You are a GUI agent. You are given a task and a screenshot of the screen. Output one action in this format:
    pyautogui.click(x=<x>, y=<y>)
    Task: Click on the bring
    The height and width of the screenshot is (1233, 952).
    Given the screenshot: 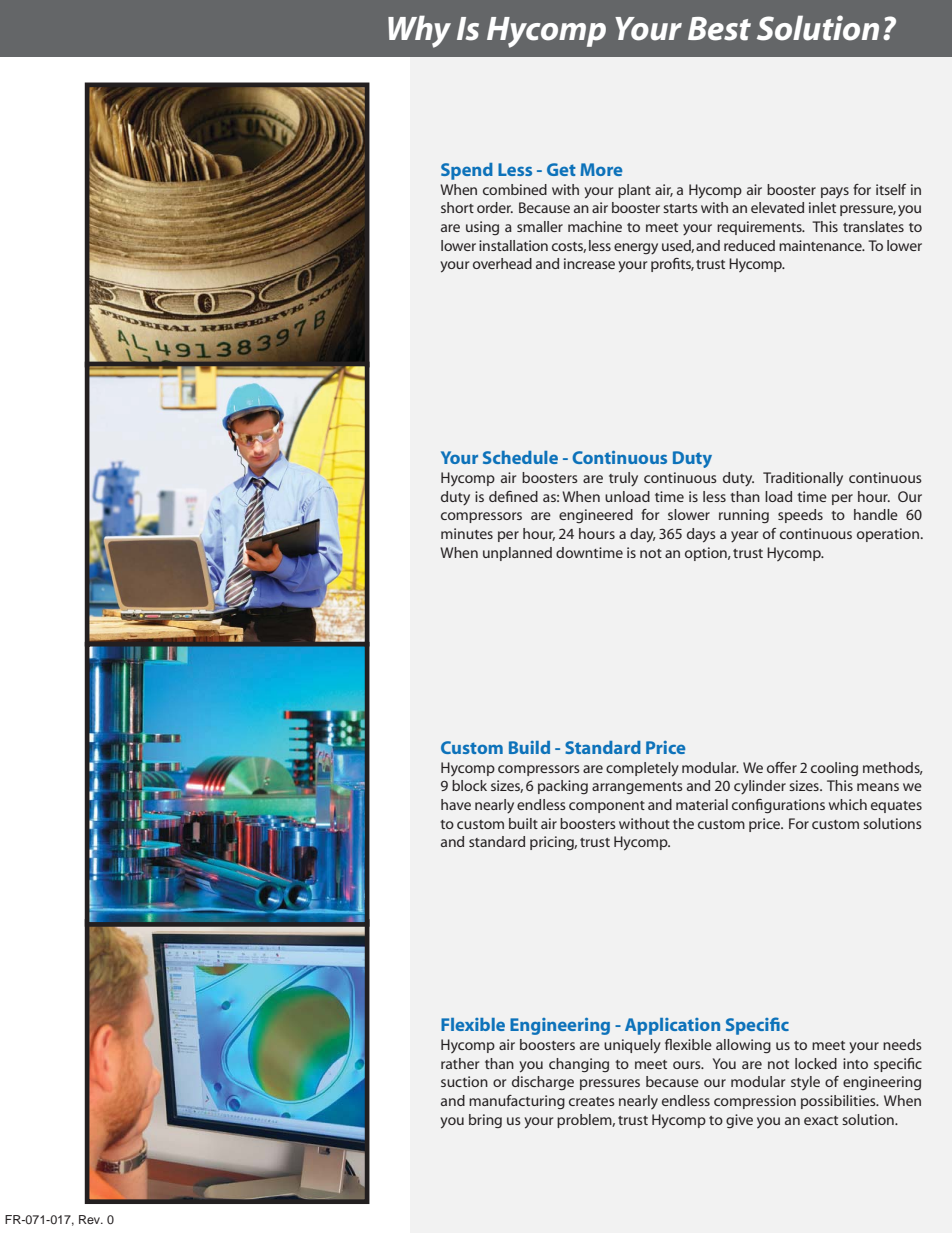 What is the action you would take?
    pyautogui.click(x=485, y=1121)
